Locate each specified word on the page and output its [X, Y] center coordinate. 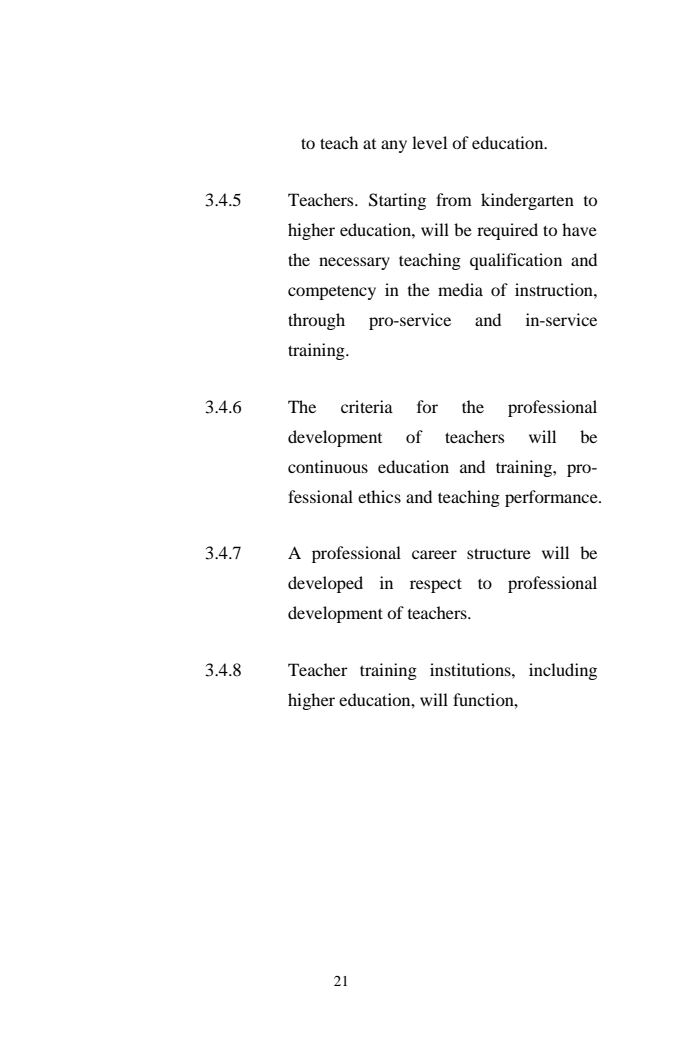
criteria [367, 406]
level [429, 142]
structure [499, 553]
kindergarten [527, 201]
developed [325, 584]
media [460, 289]
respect [436, 585]
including [563, 671]
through [316, 321]
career [434, 554]
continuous [328, 466]
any [394, 146]
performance [552, 498]
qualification [516, 261]
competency [332, 292]
